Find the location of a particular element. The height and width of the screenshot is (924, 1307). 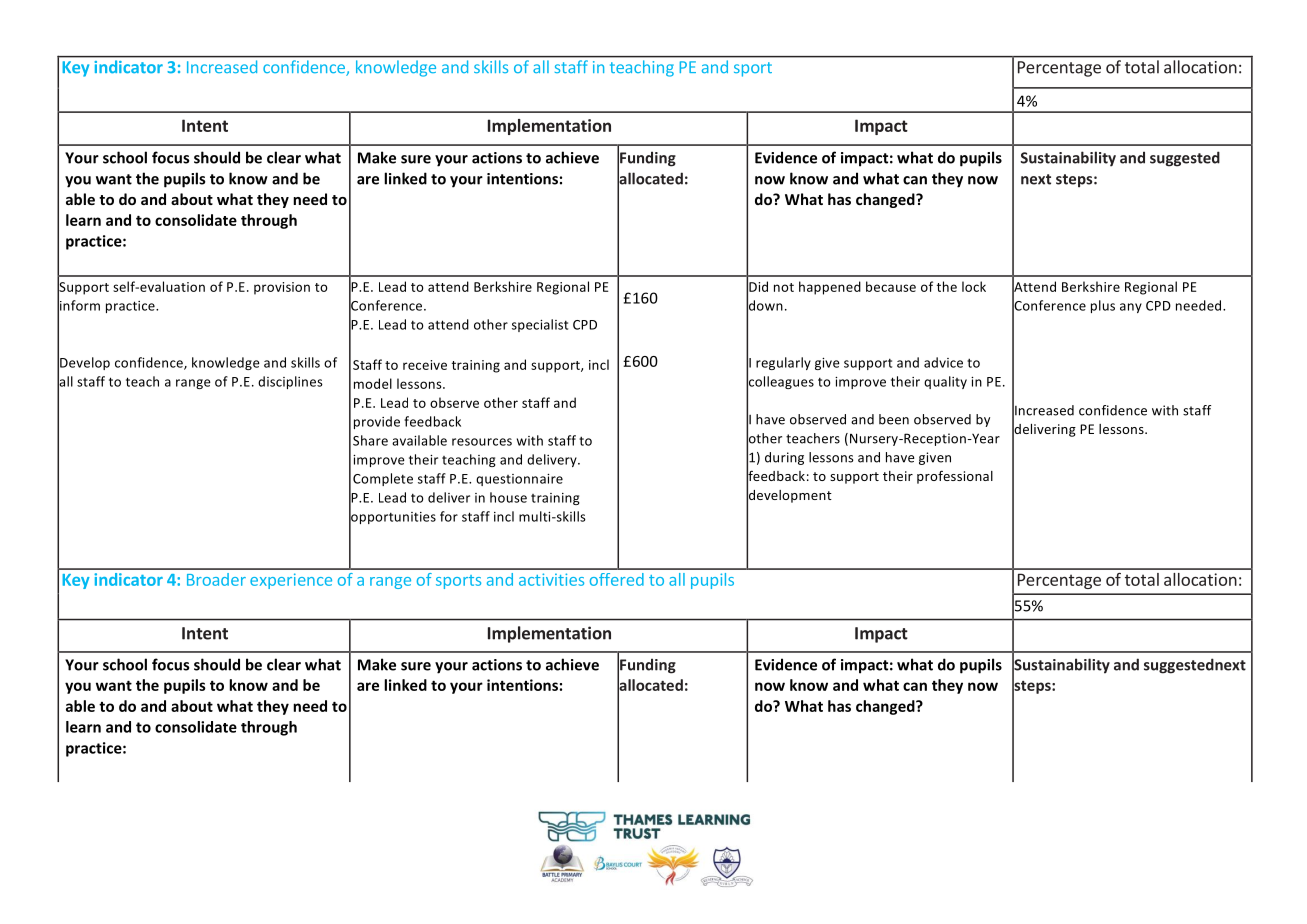

during is located at coordinates (784, 458).
